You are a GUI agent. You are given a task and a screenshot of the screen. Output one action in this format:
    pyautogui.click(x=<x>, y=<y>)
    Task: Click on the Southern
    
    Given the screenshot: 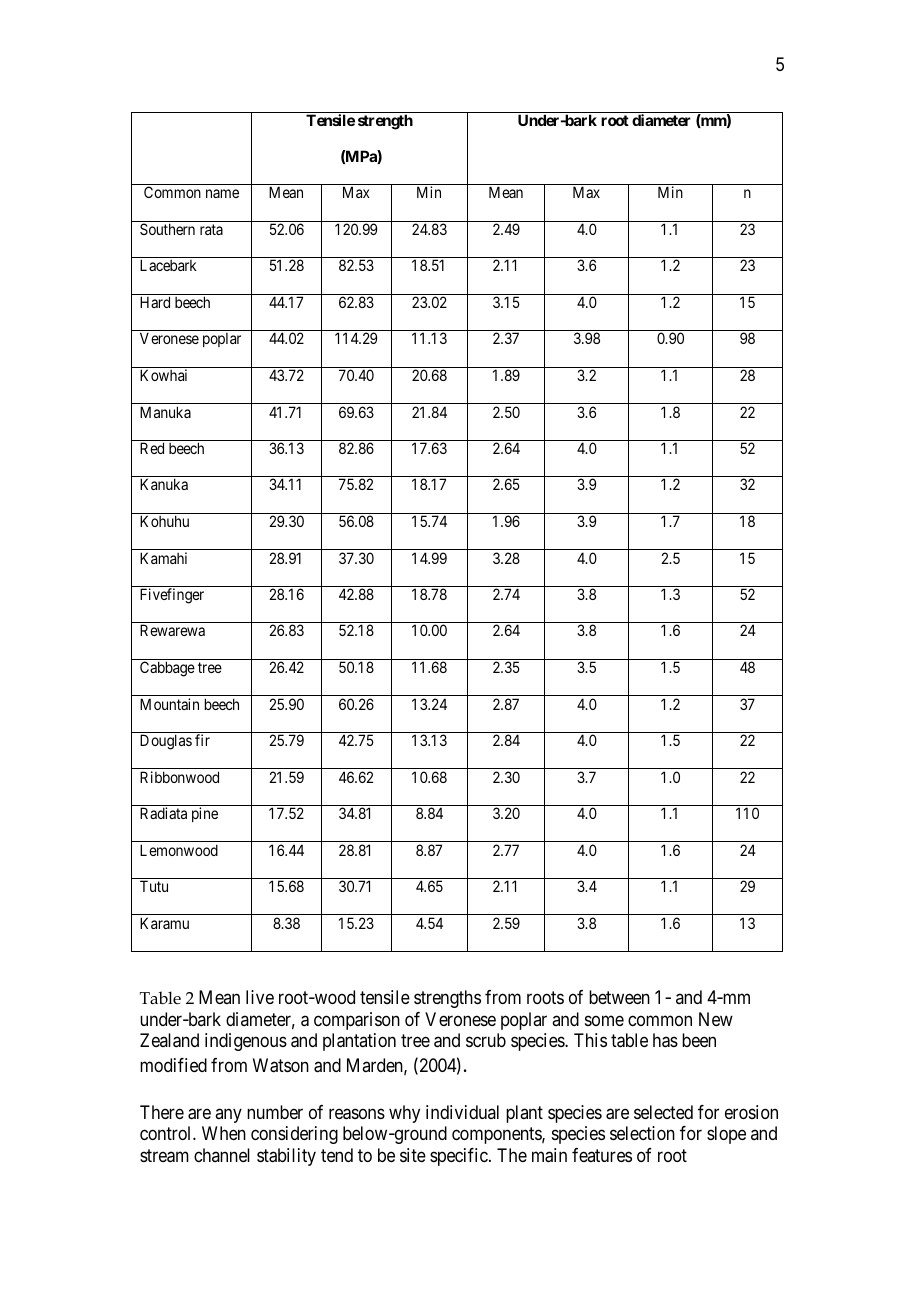 What is the action you would take?
    pyautogui.click(x=167, y=229)
